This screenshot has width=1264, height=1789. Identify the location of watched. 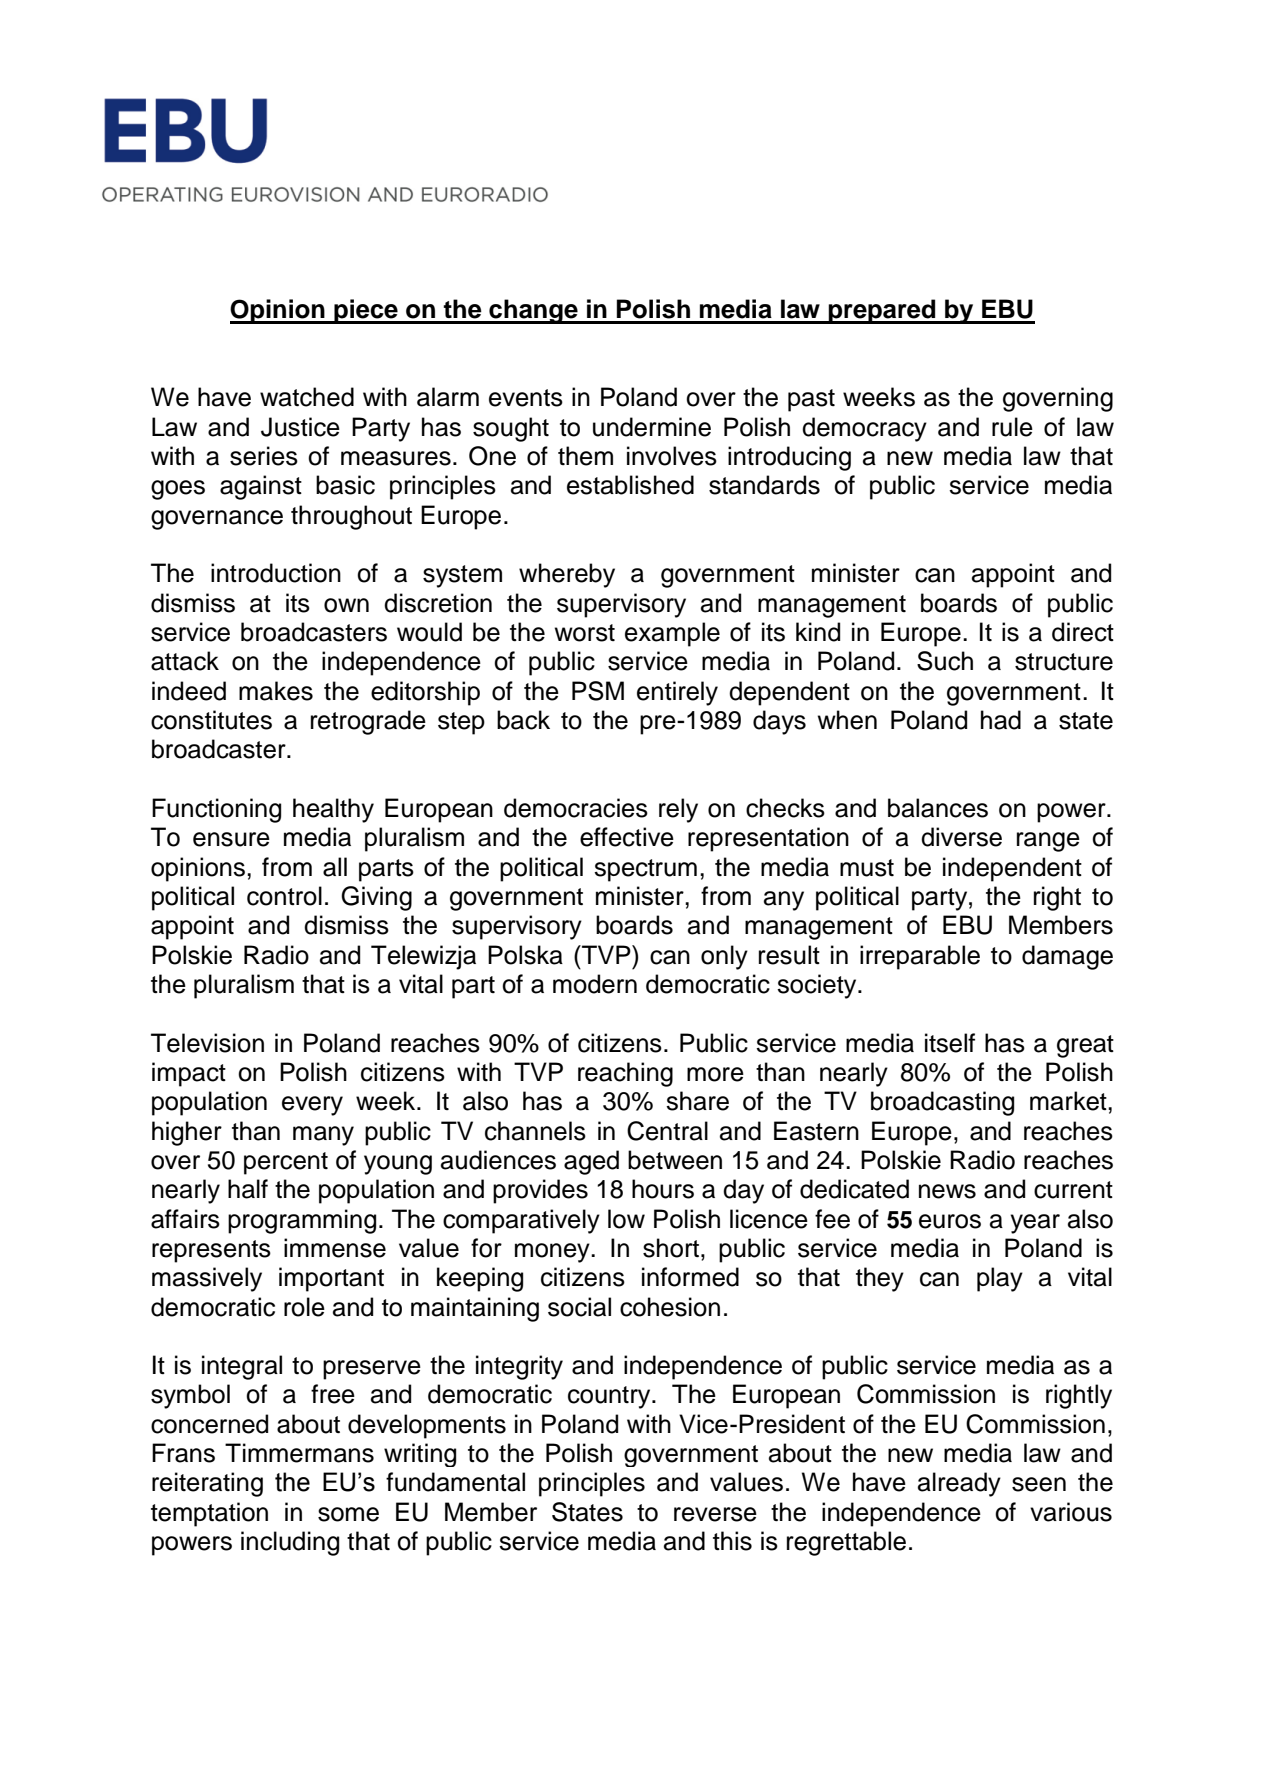
(307, 397).
